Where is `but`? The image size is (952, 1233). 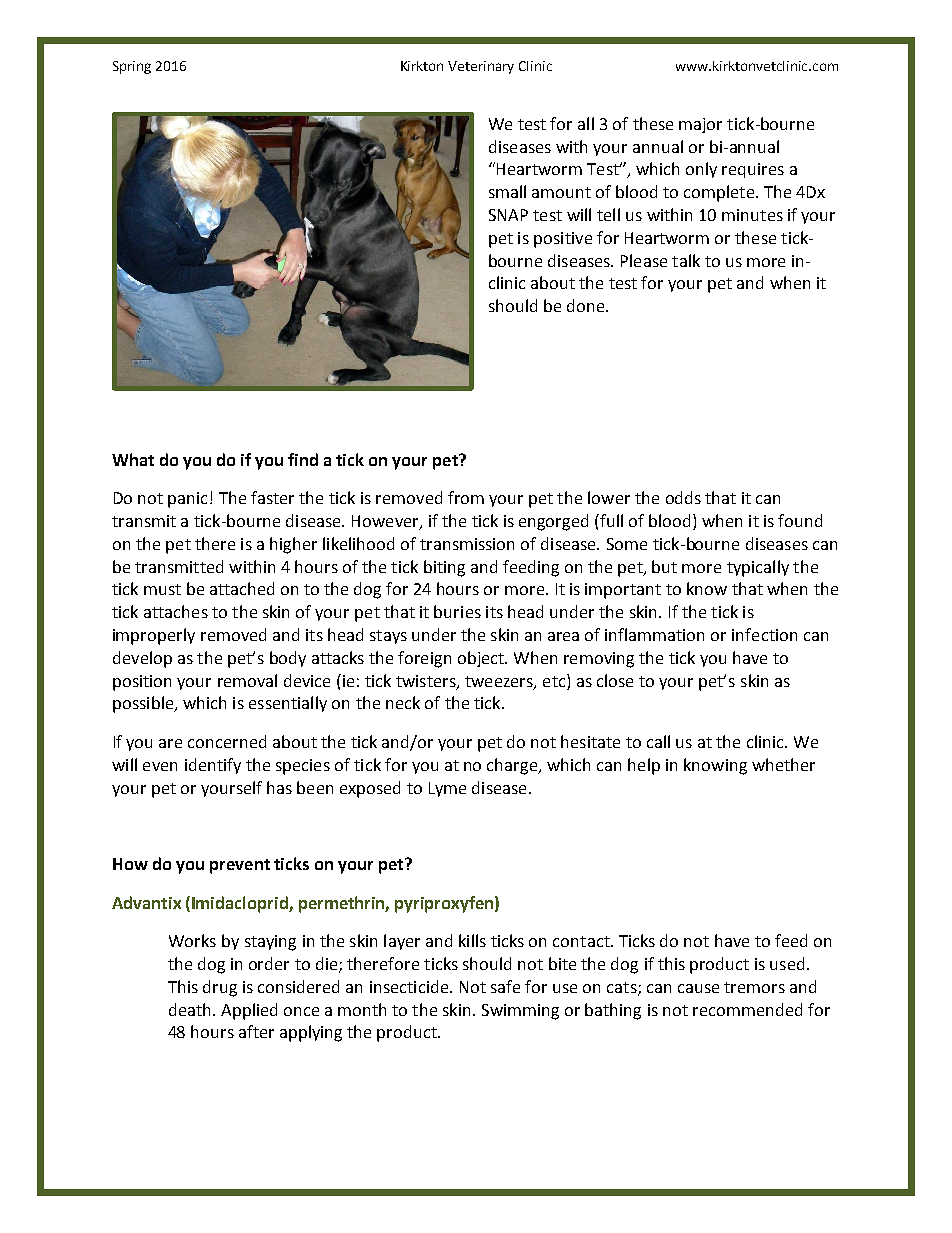
but is located at coordinates (664, 566).
